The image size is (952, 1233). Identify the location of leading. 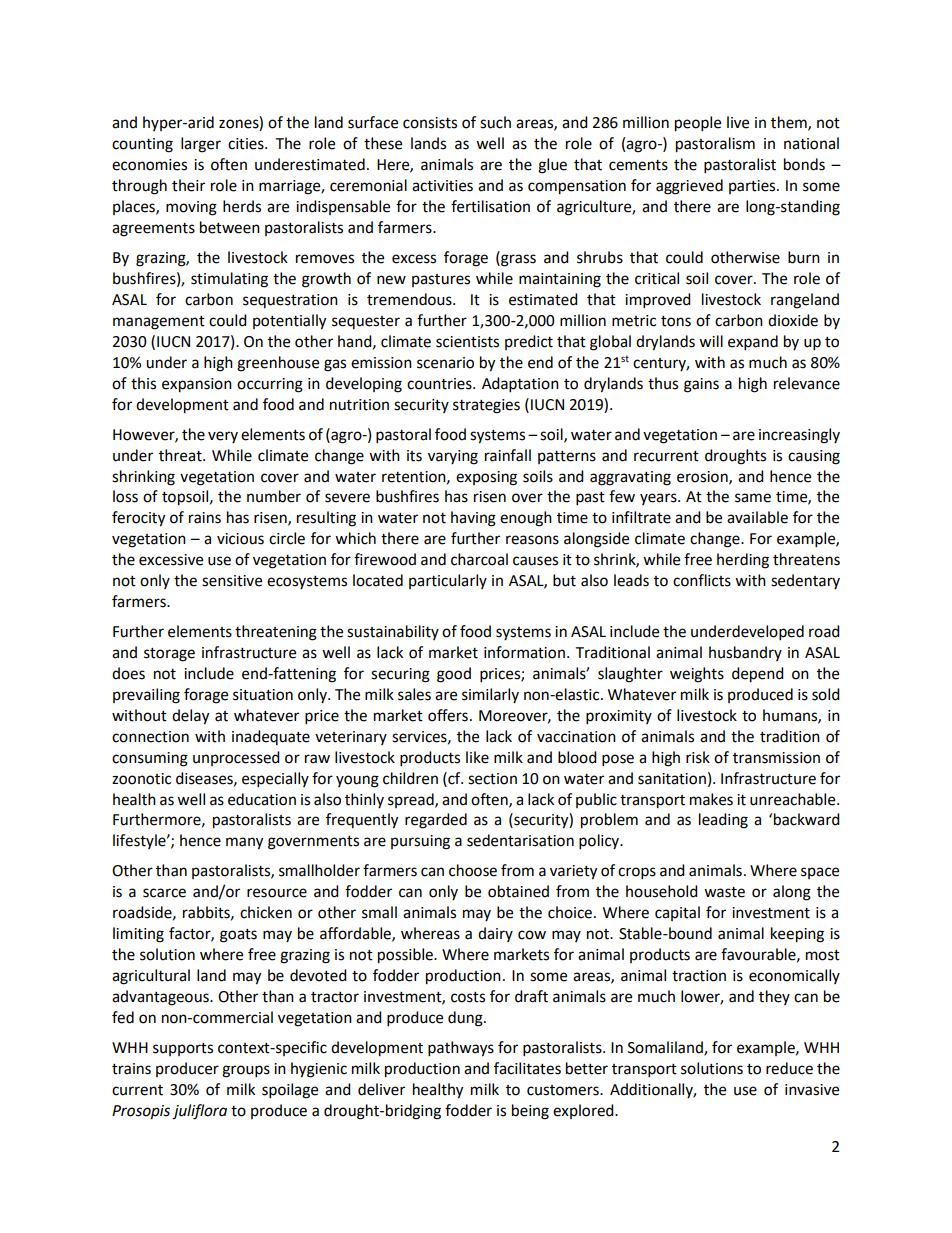
(723, 821).
